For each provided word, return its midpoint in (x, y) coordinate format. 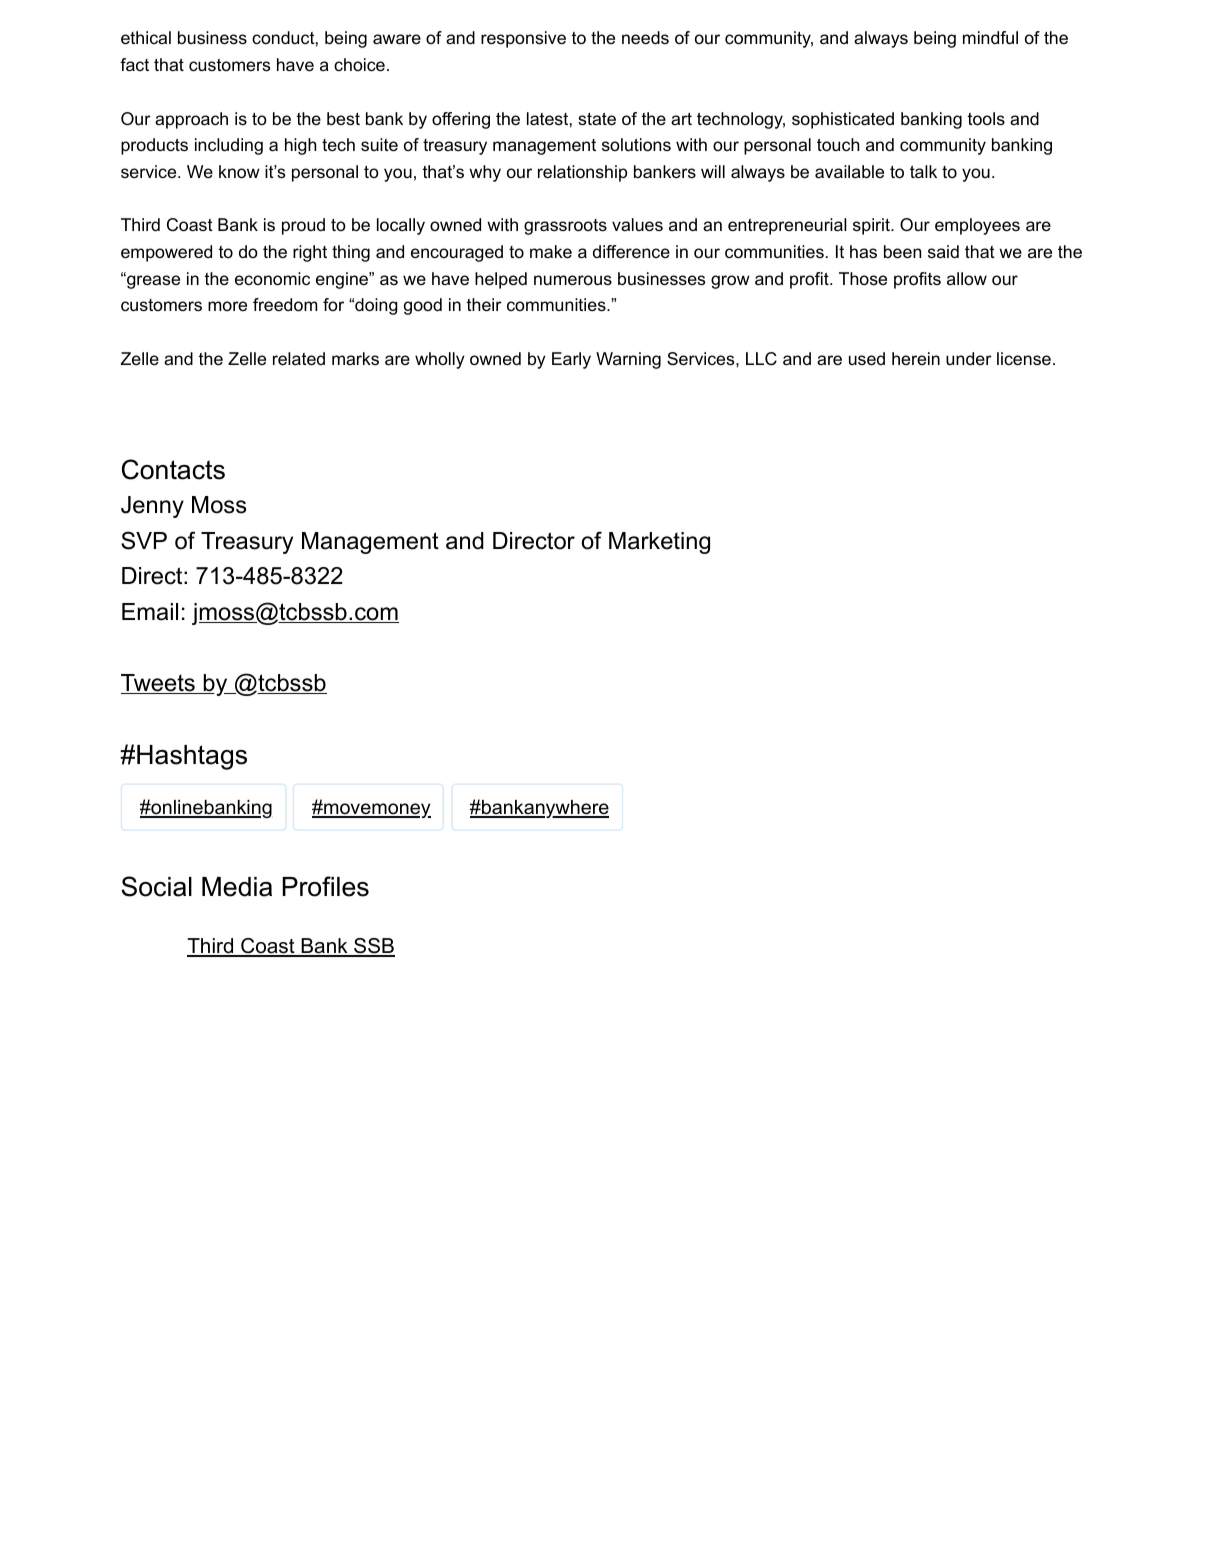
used (867, 359)
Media (237, 887)
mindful (990, 38)
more (227, 306)
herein (916, 358)
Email (150, 612)
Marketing (659, 543)
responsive (523, 39)
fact (134, 65)
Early (571, 360)
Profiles (325, 886)
